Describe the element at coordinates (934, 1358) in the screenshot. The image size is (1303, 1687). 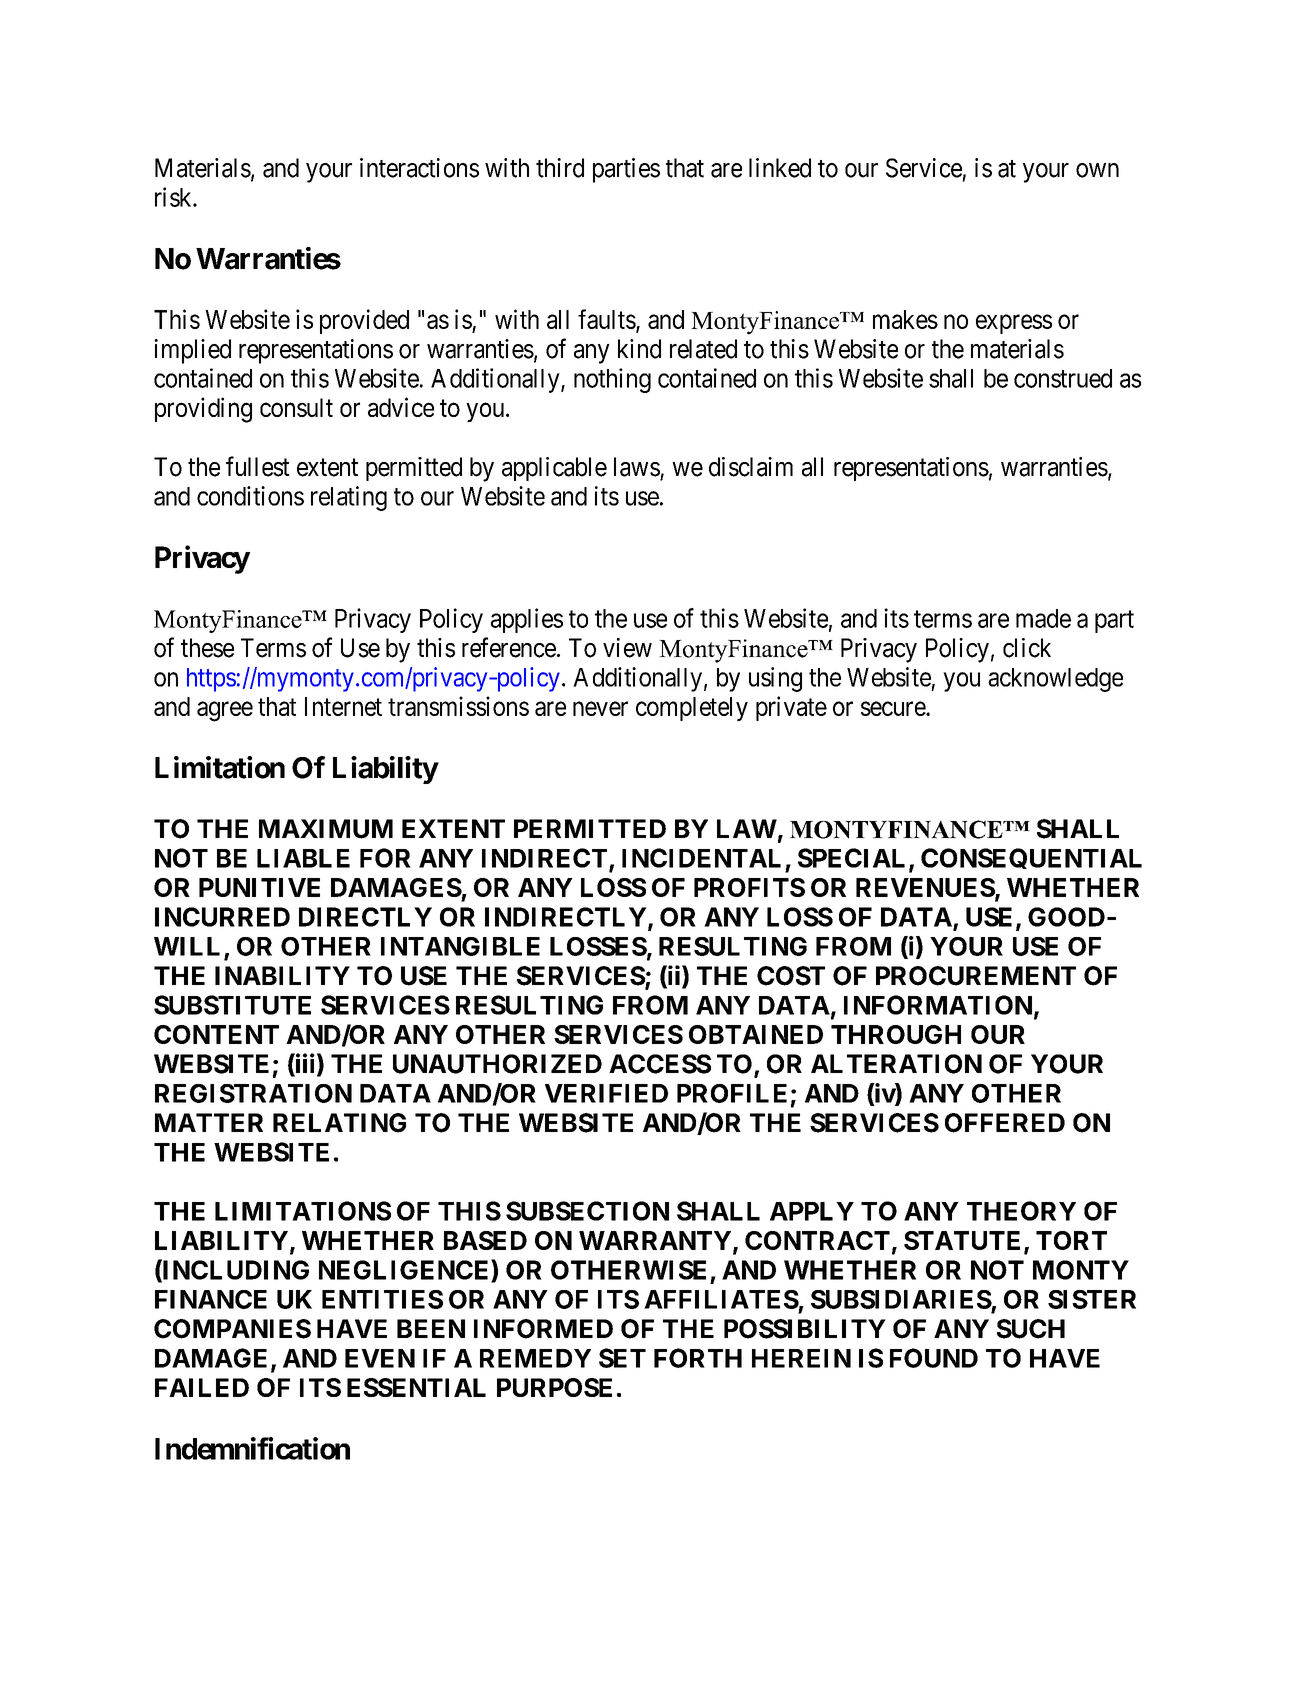
I see `FOUND` at that location.
